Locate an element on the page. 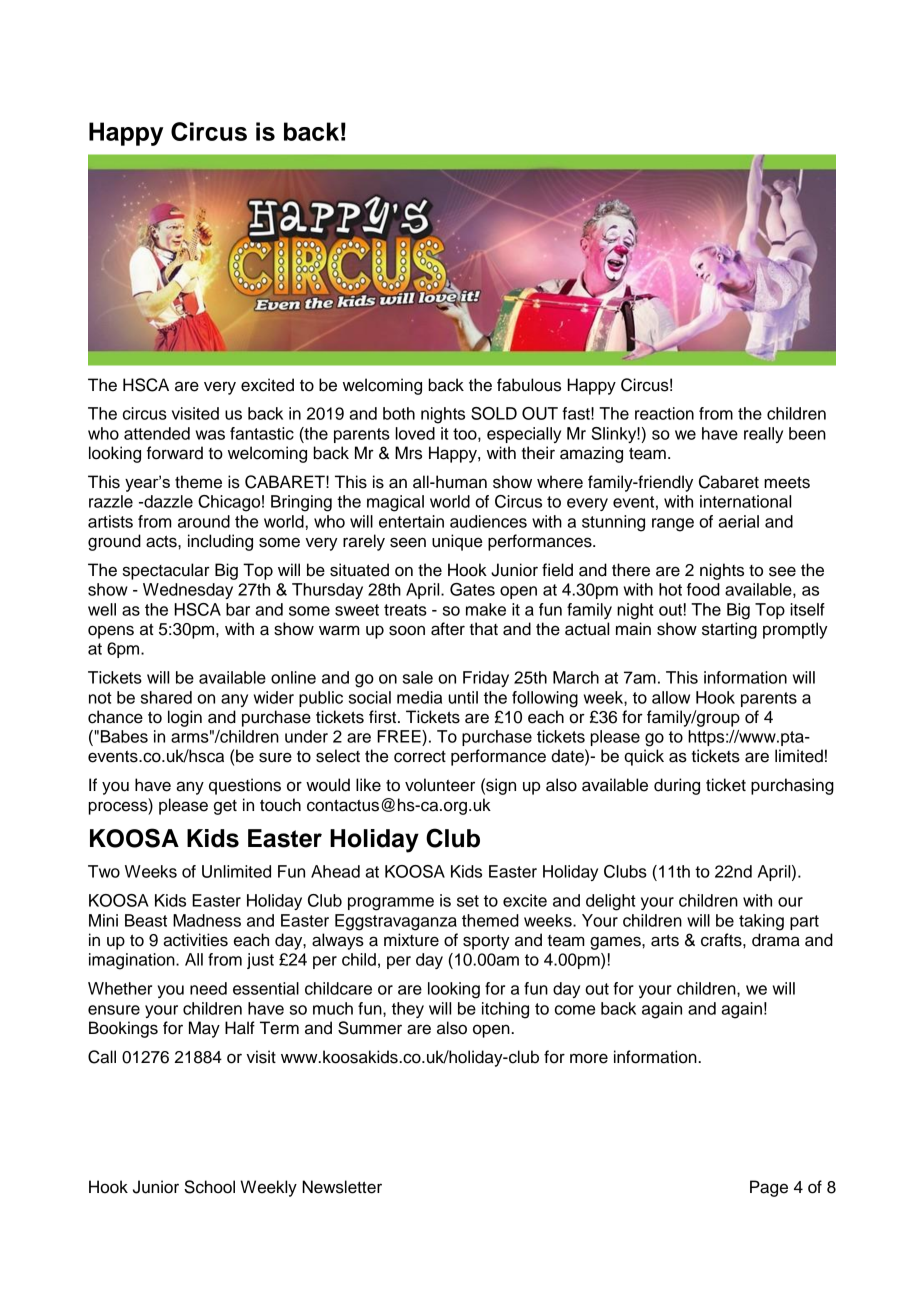  during is located at coordinates (677, 786).
